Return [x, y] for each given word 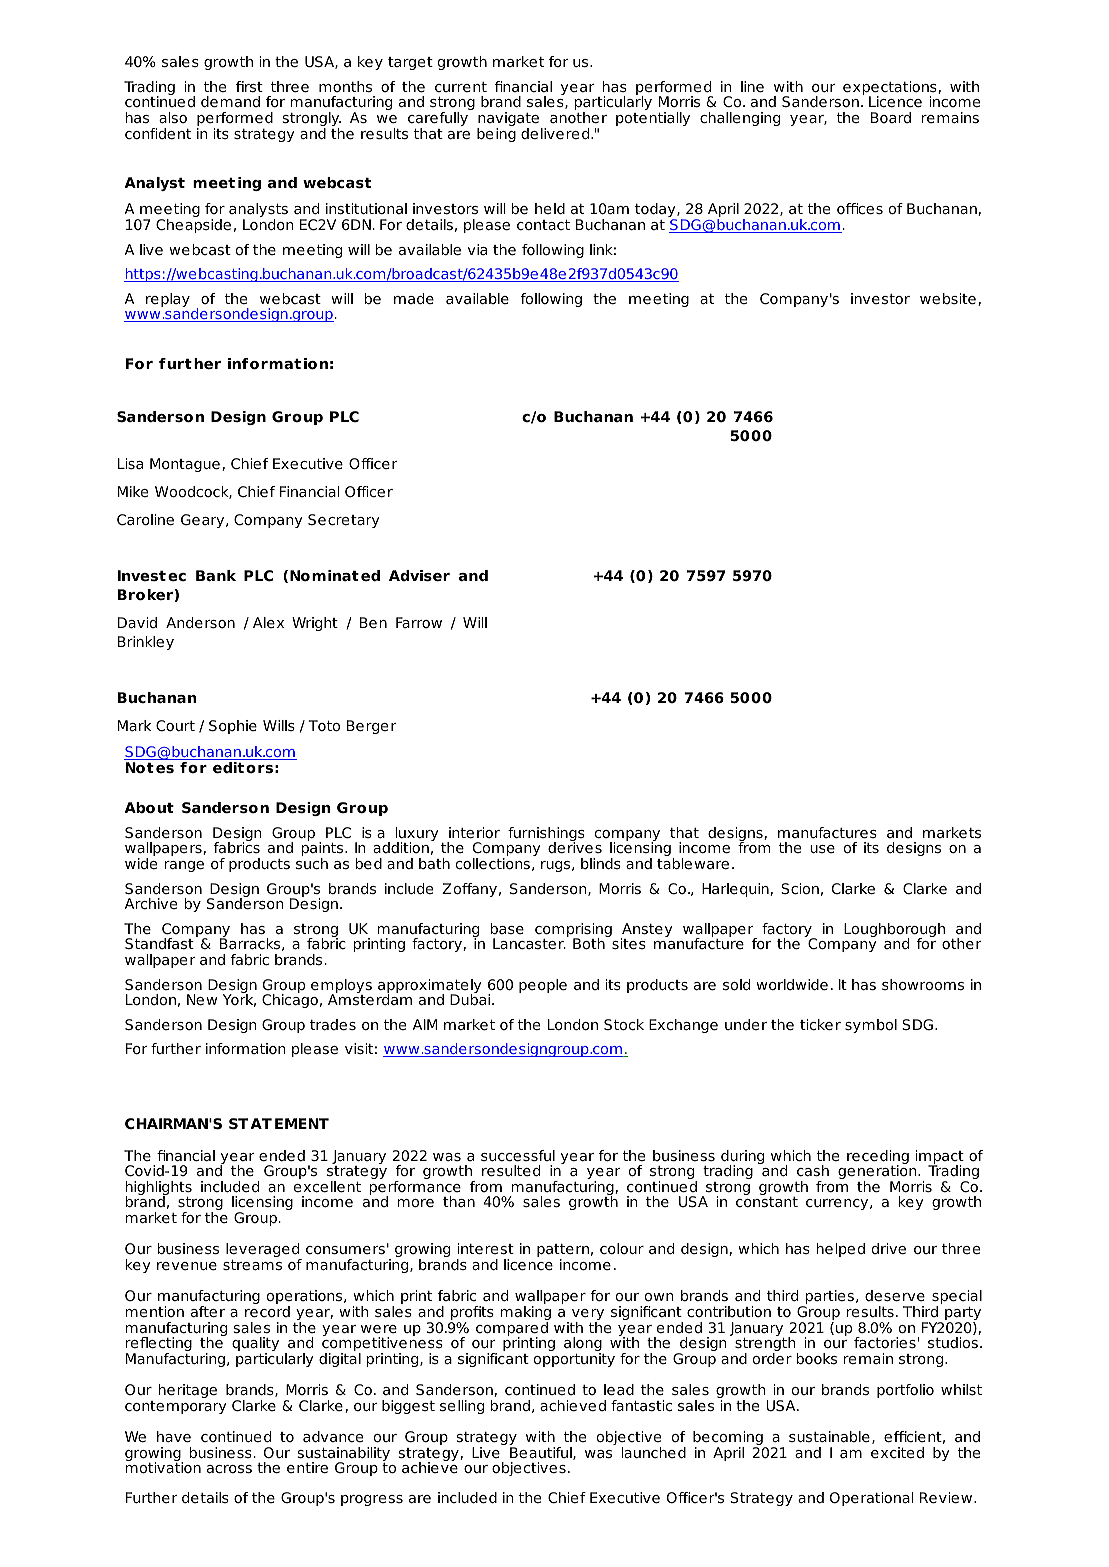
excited [897, 1452]
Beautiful [541, 1452]
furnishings [546, 835]
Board [891, 117]
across [229, 1469]
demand [230, 102]
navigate [509, 120]
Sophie [233, 727]
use [822, 849]
